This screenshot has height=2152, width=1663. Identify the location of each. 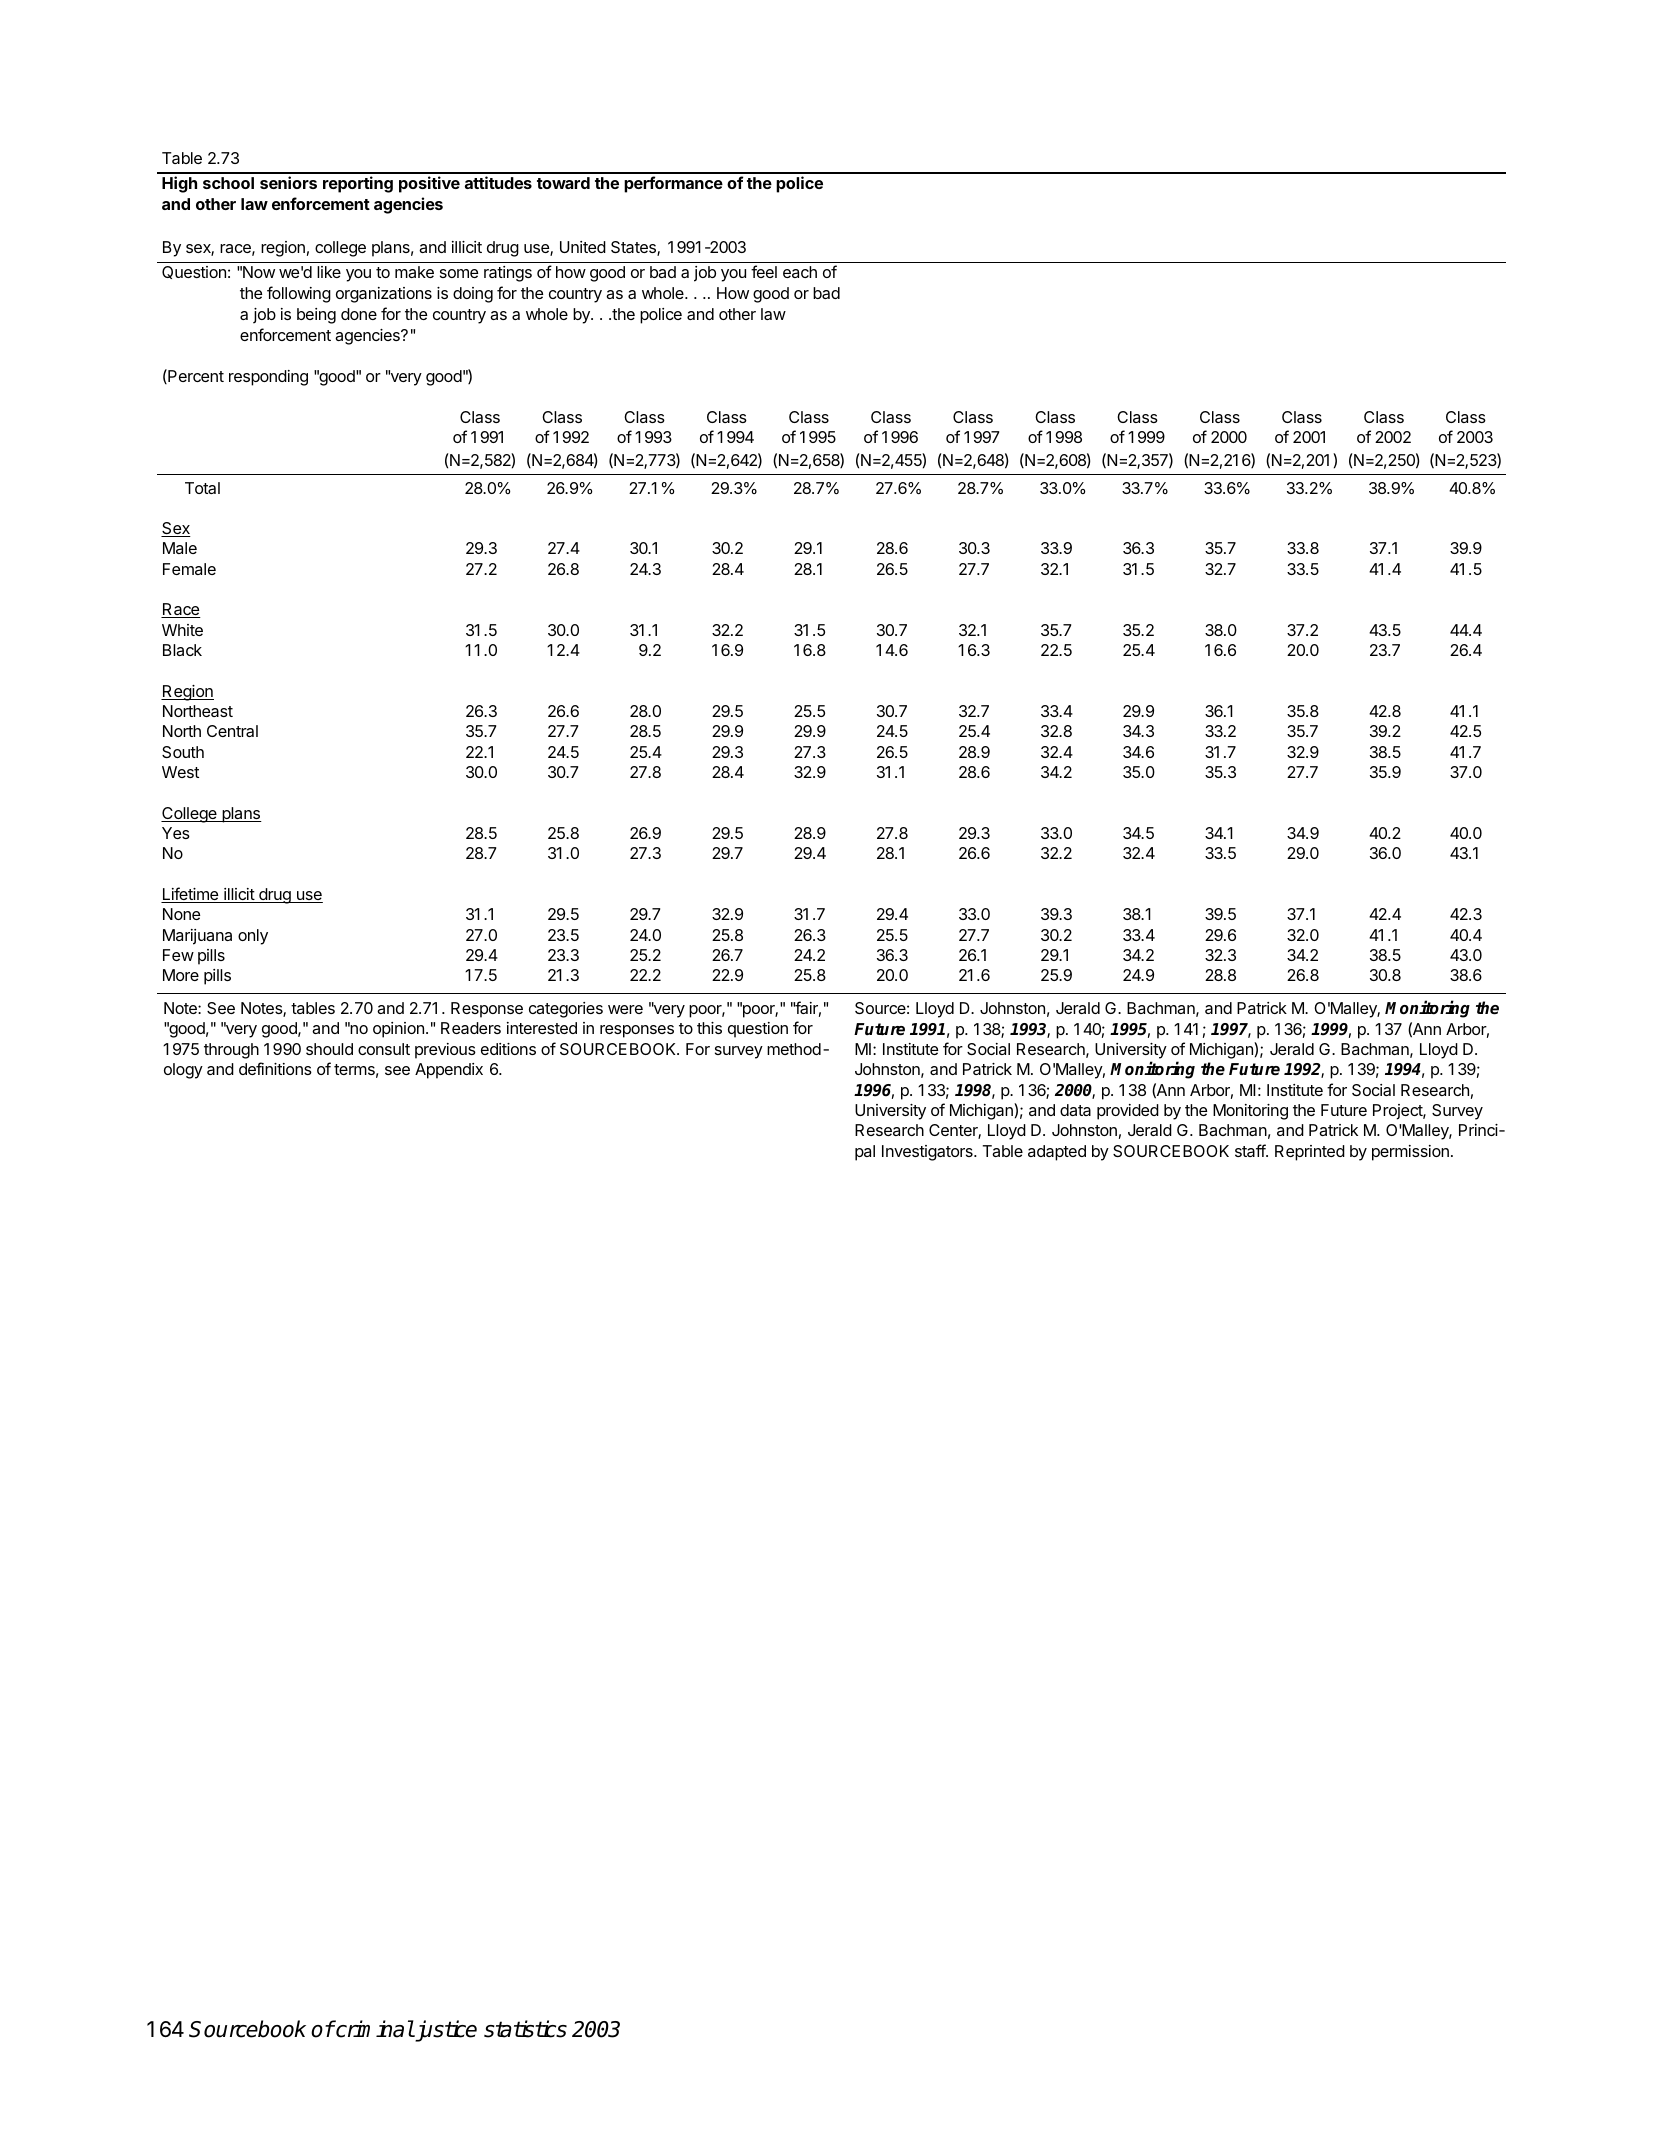
(800, 272).
